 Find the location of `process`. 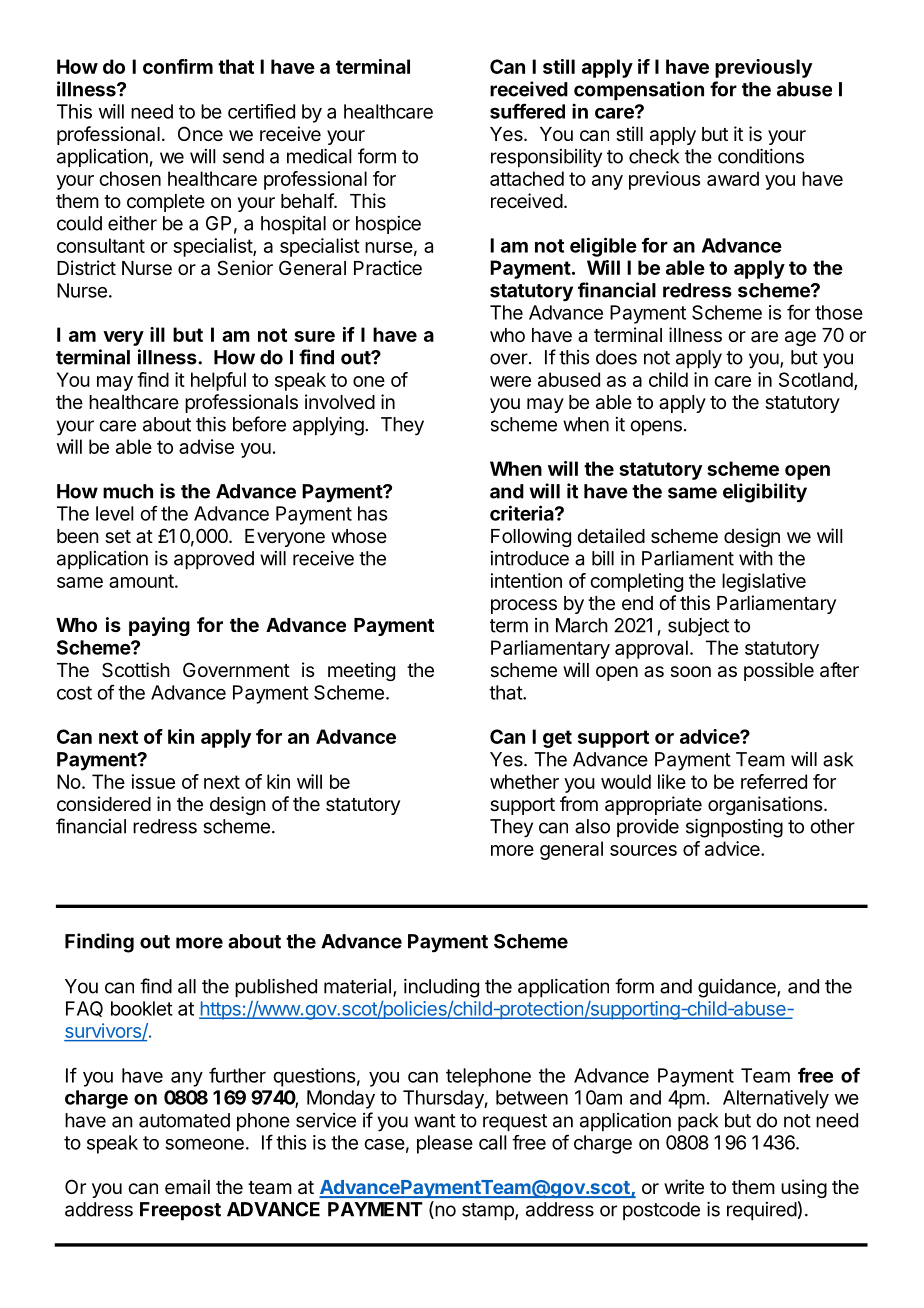

process is located at coordinates (524, 606).
